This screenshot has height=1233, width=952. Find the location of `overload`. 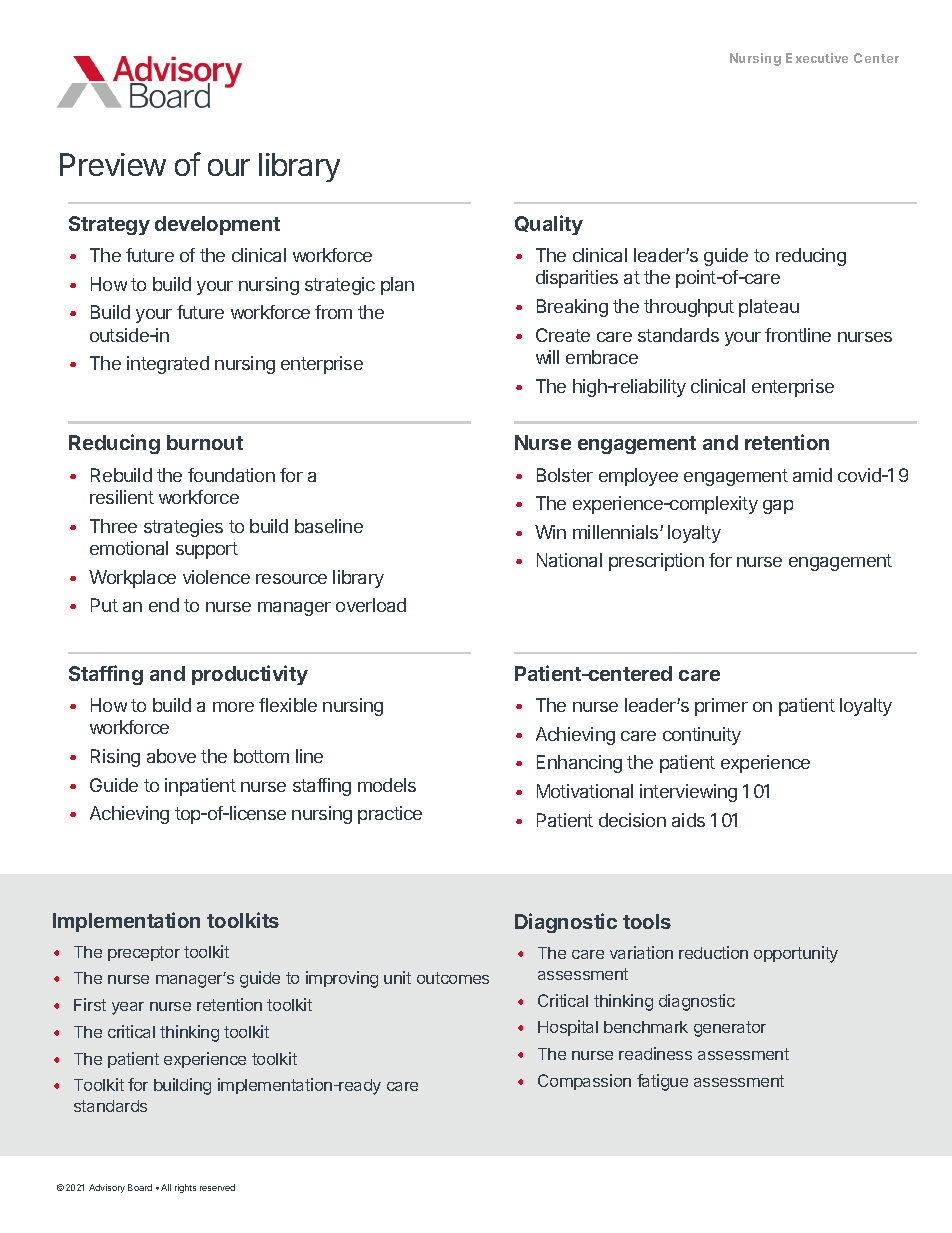

overload is located at coordinates (371, 605).
